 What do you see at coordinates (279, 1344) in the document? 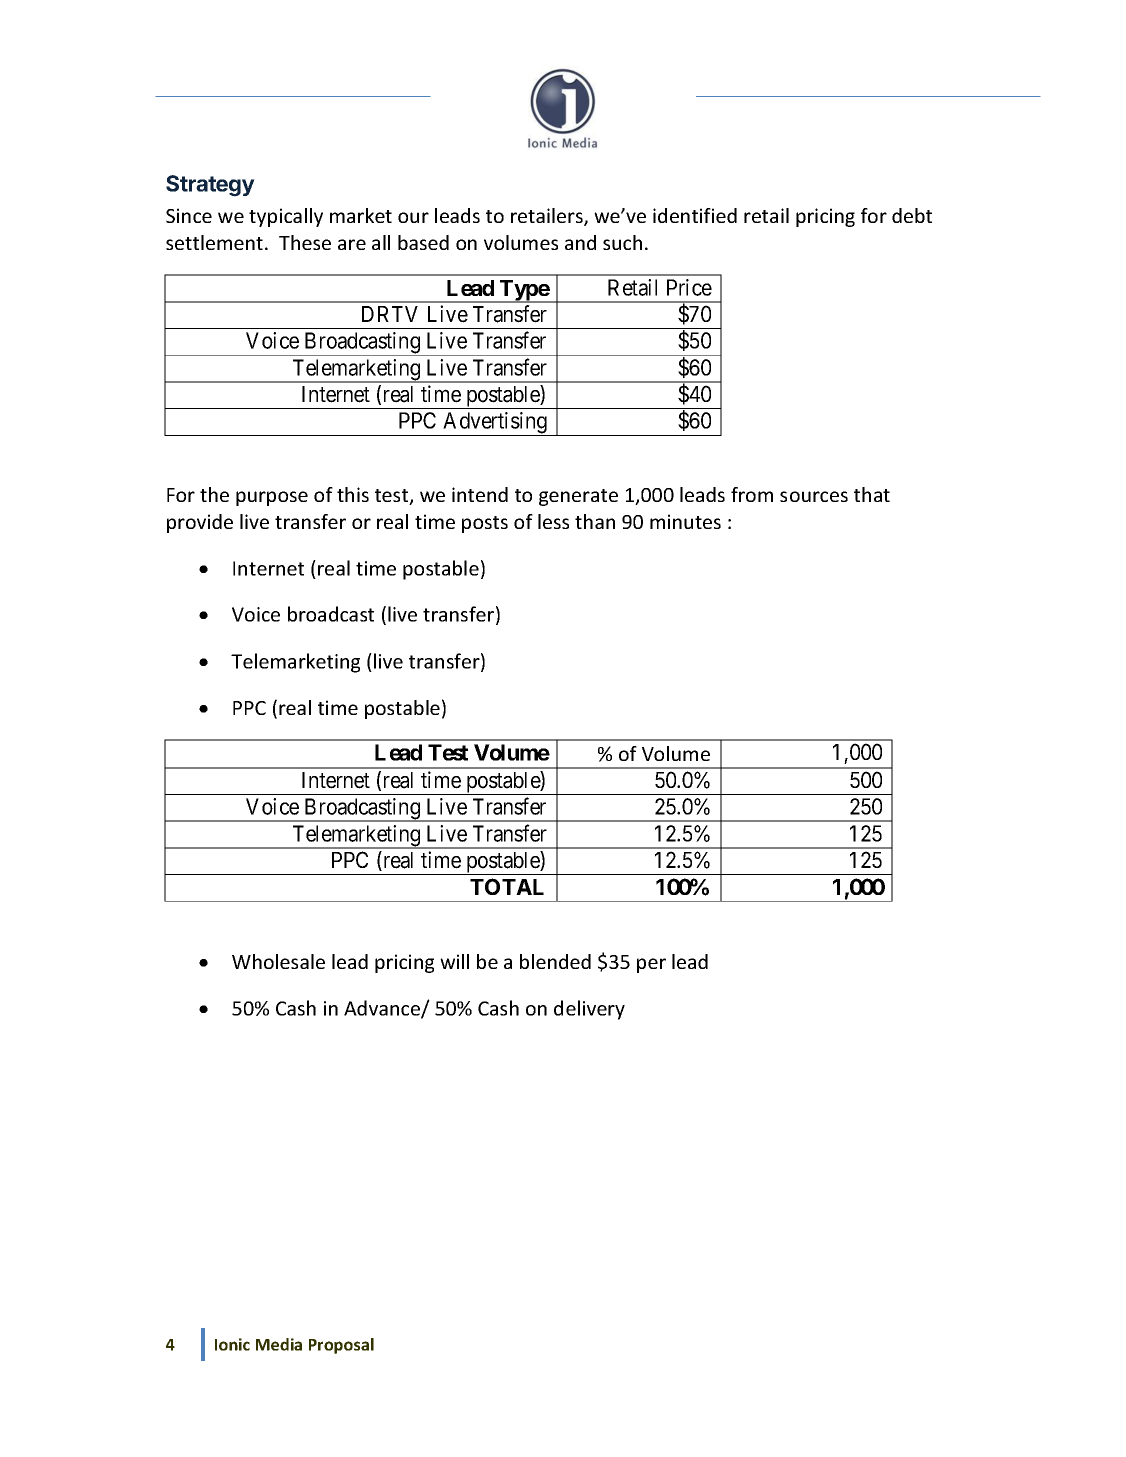
I see `Media` at bounding box center [279, 1344].
